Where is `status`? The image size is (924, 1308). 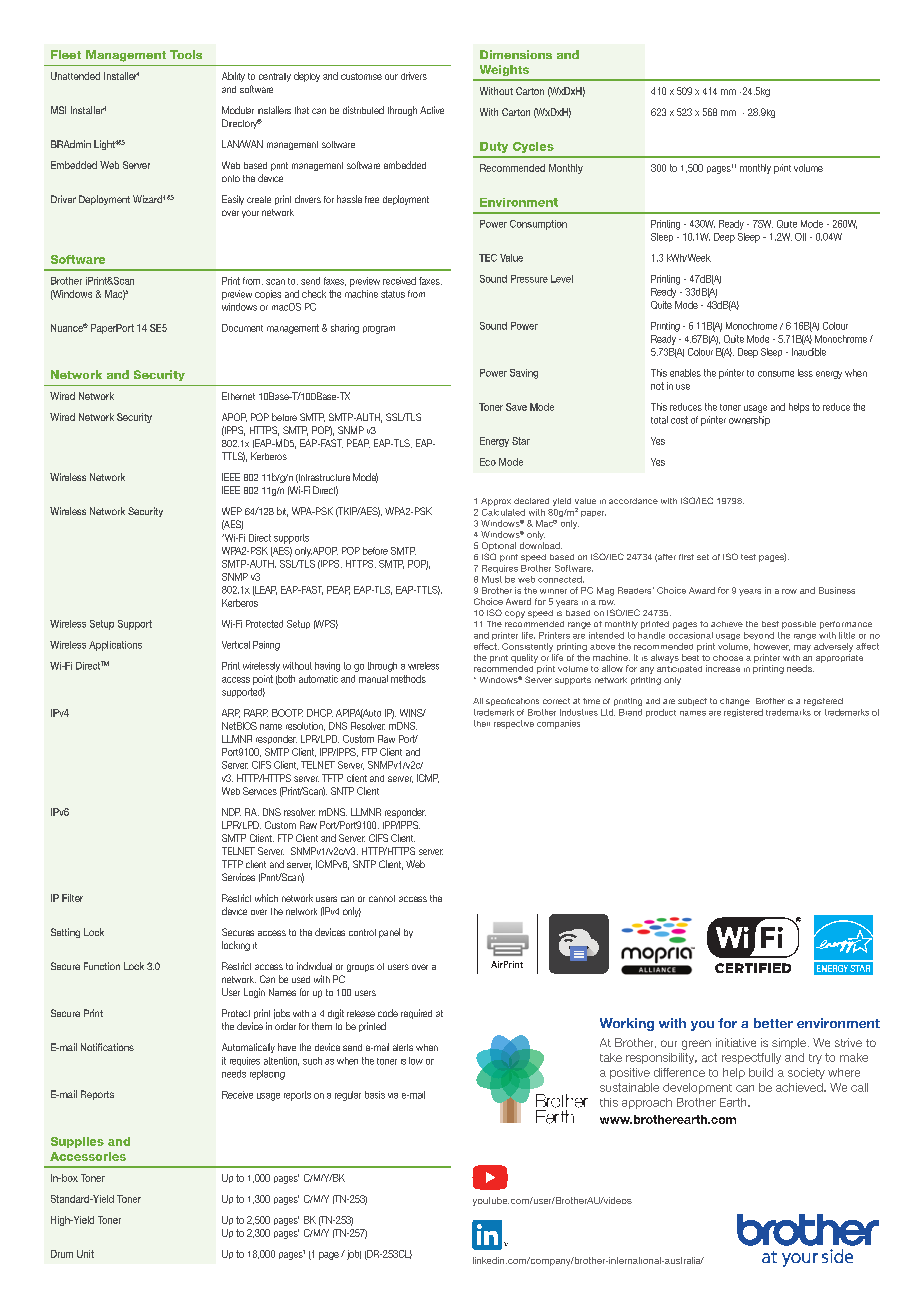 status is located at coordinates (393, 294).
